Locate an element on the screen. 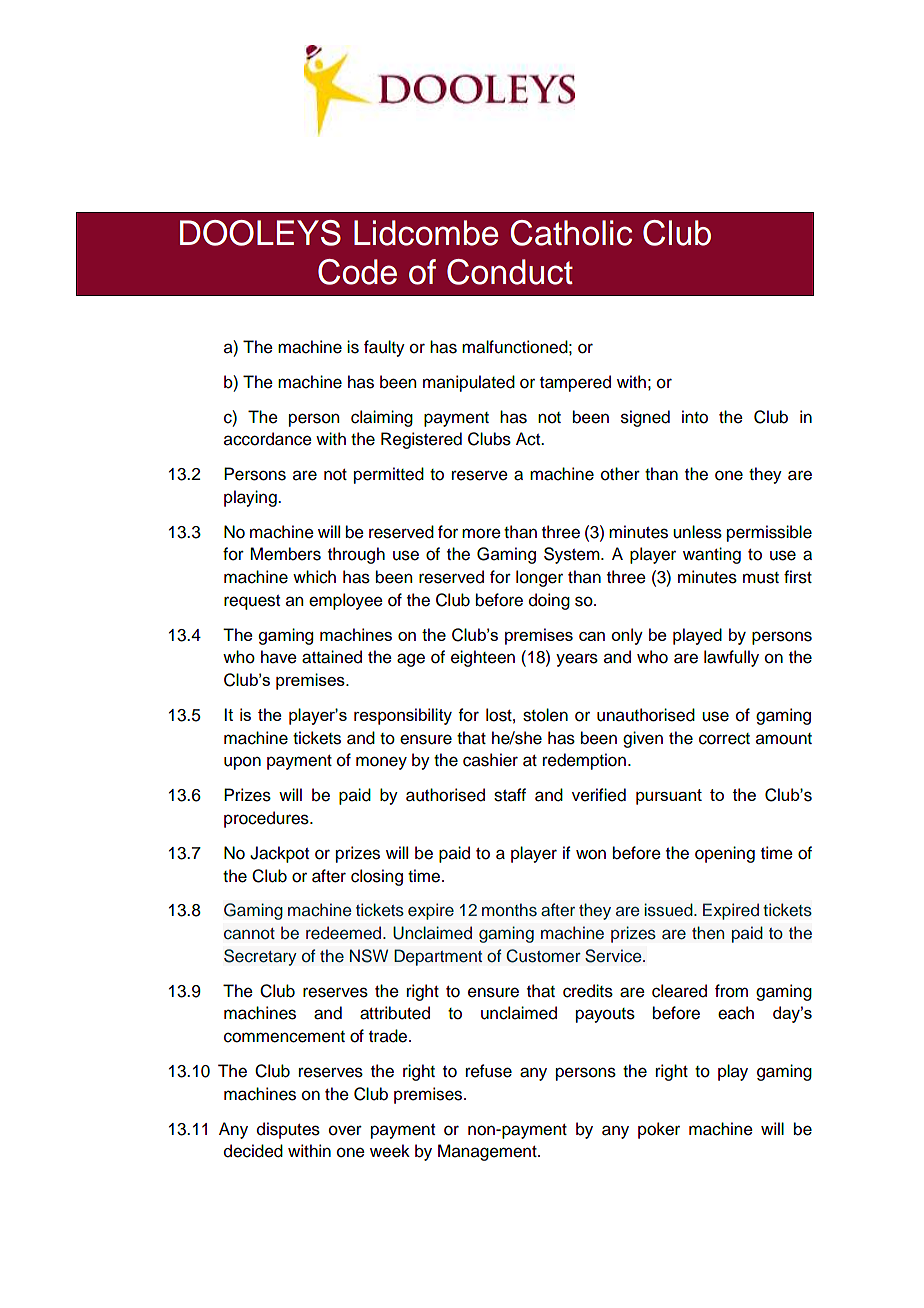  Conduct is located at coordinates (510, 272).
